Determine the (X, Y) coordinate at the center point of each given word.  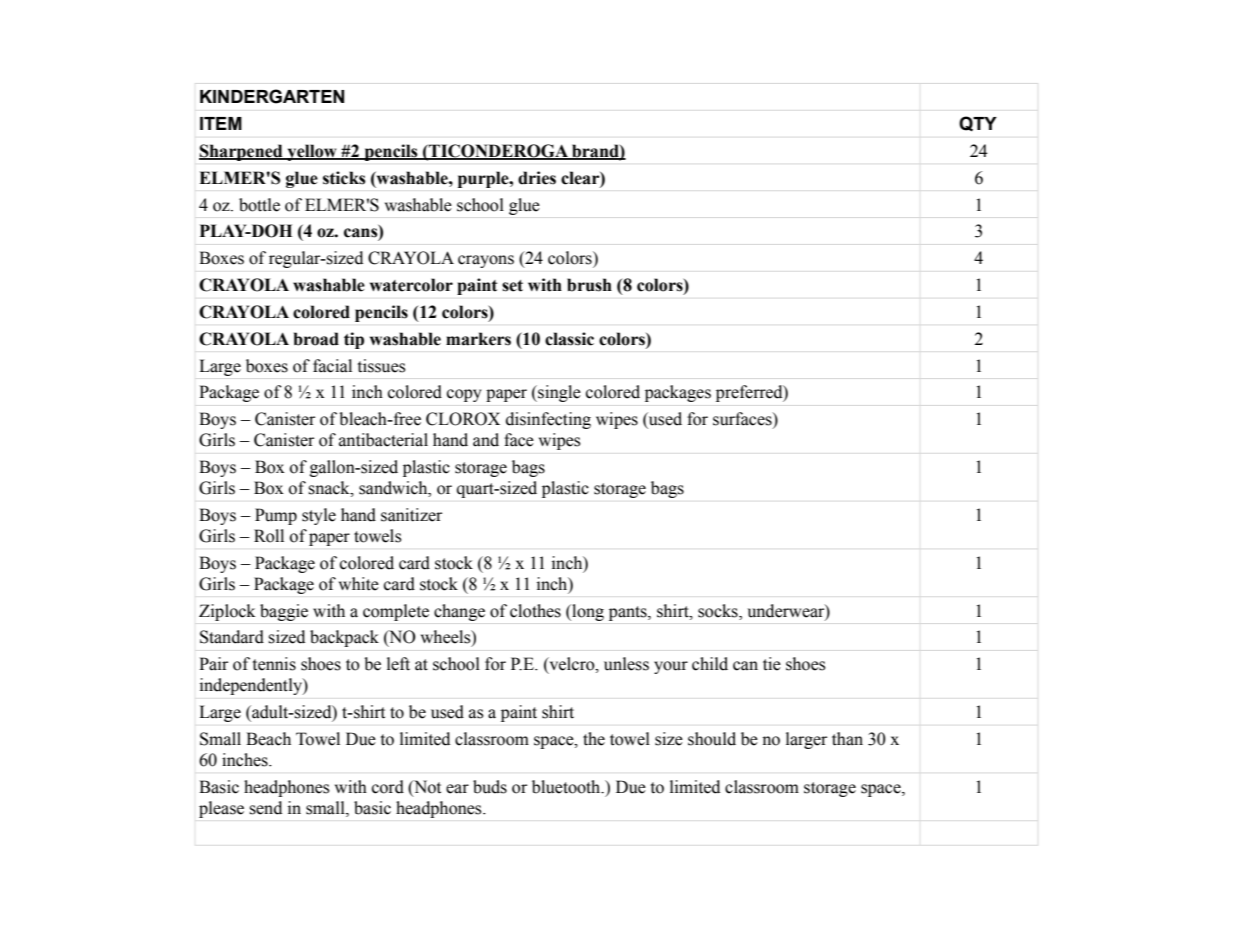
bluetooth (567, 787)
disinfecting (548, 420)
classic (569, 339)
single (558, 393)
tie (772, 664)
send (265, 808)
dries (537, 178)
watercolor (411, 285)
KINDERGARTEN (272, 96)
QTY (978, 124)
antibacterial (383, 440)
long (587, 612)
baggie (284, 612)
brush (589, 285)
